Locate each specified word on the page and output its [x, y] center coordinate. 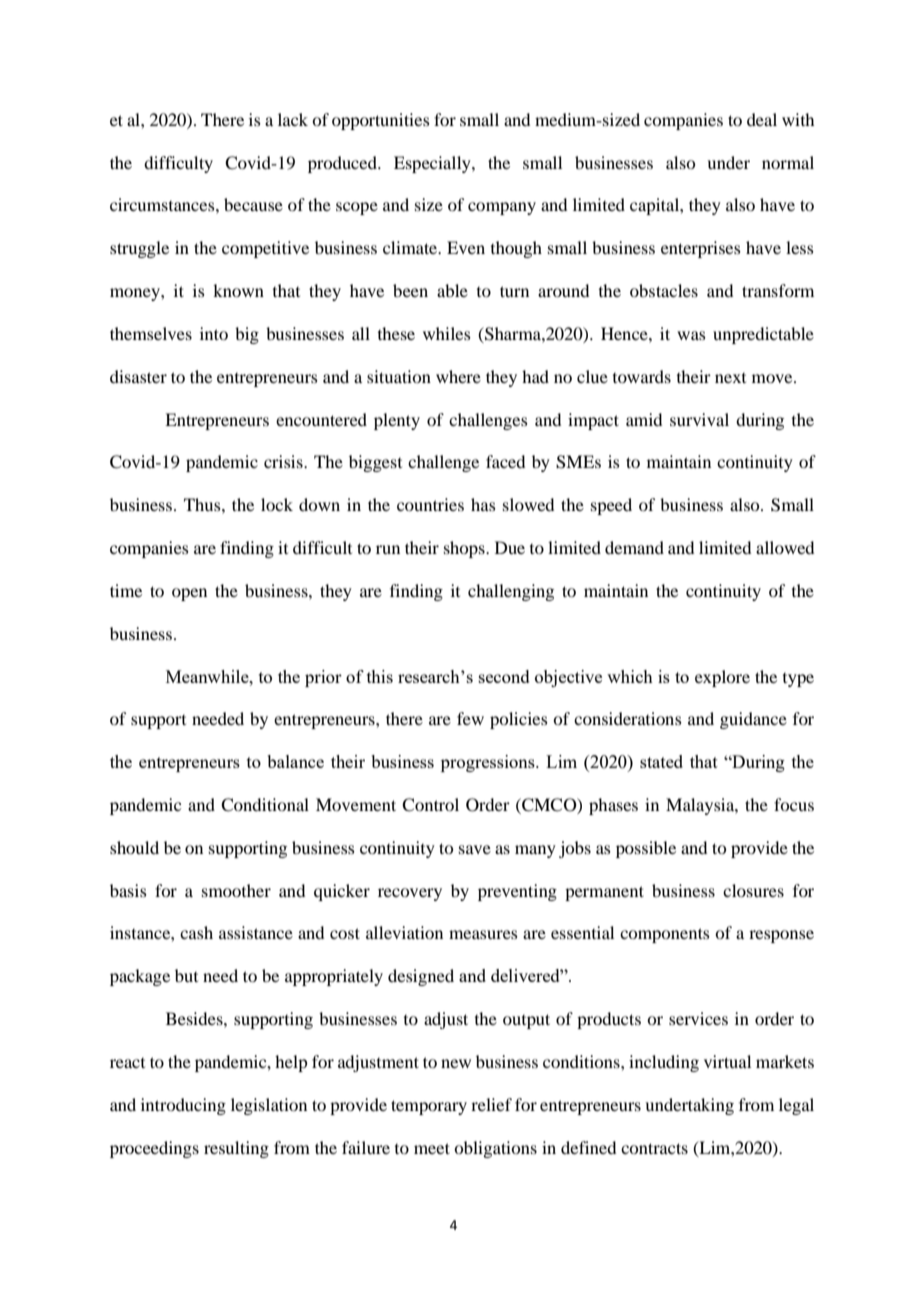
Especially [433, 164]
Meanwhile [208, 676]
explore [722, 678]
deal [762, 119]
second [504, 676]
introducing [183, 1106]
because [253, 204]
